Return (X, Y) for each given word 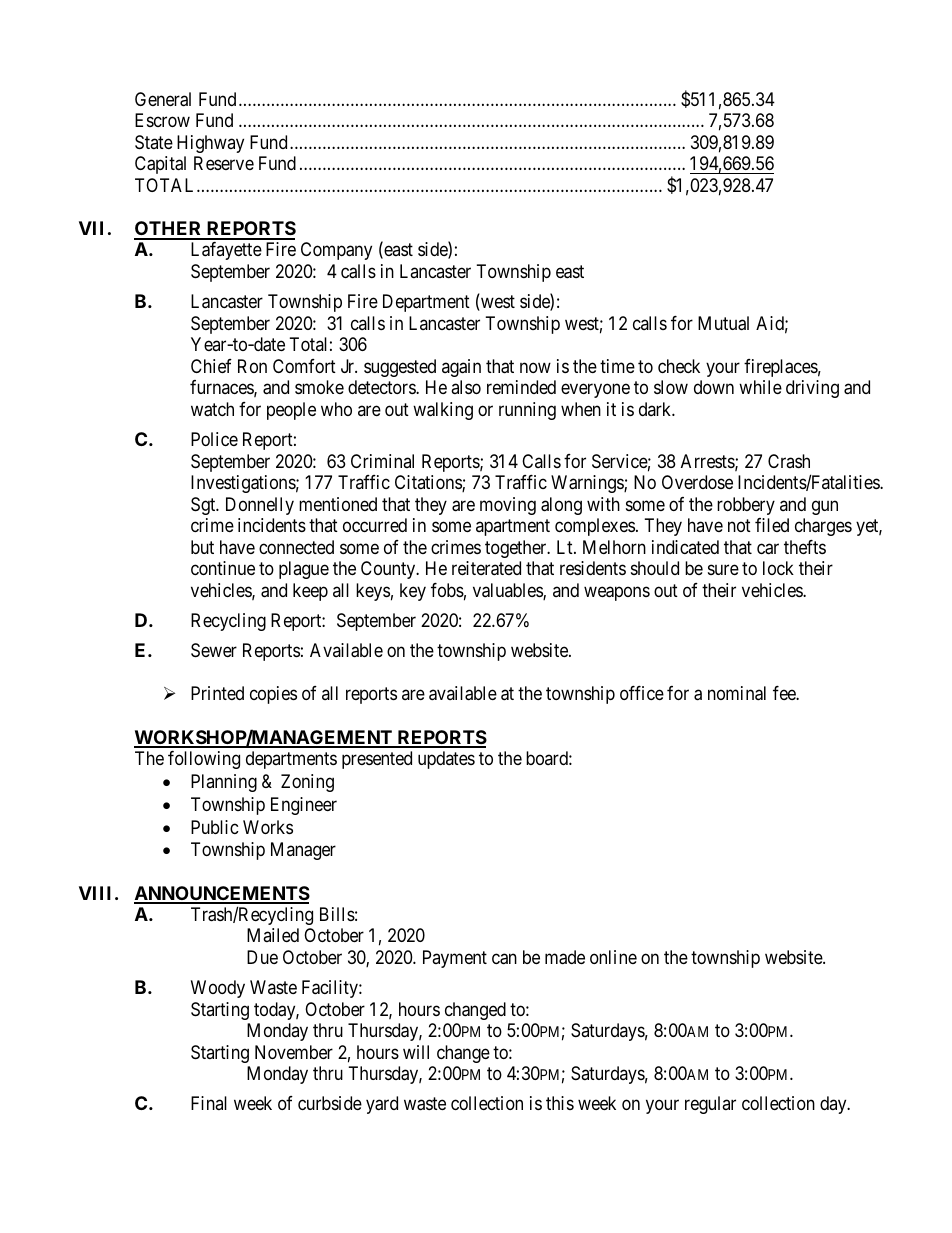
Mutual (723, 323)
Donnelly (260, 506)
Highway (210, 144)
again (461, 368)
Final (209, 1103)
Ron (252, 366)
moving (508, 506)
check (679, 366)
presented (377, 760)
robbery (746, 506)
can (504, 959)
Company (336, 251)
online (613, 957)
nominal (737, 693)
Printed (217, 693)
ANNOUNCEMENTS (222, 894)
